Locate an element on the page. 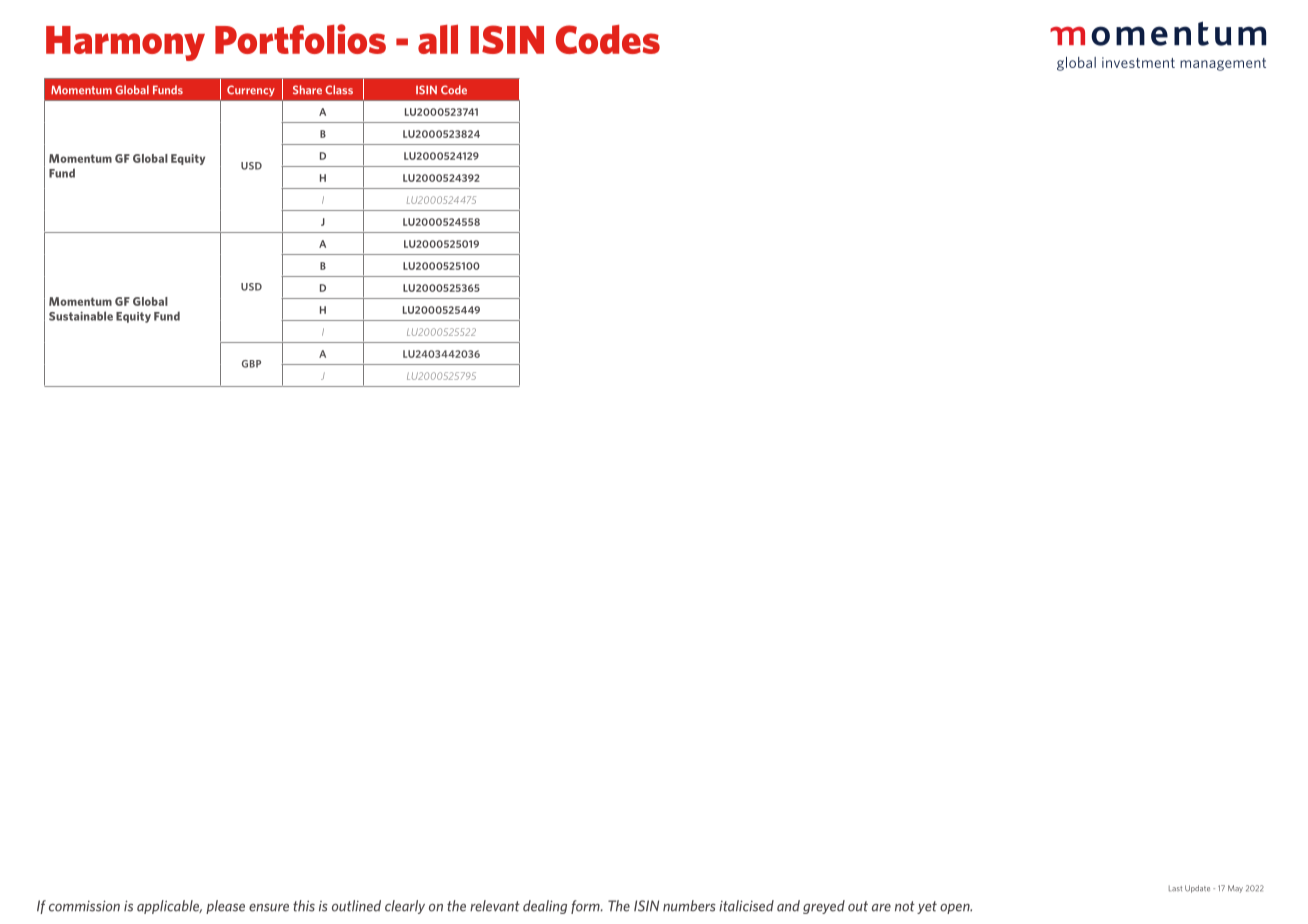 This page has width=1308, height=924. please is located at coordinates (225, 907).
